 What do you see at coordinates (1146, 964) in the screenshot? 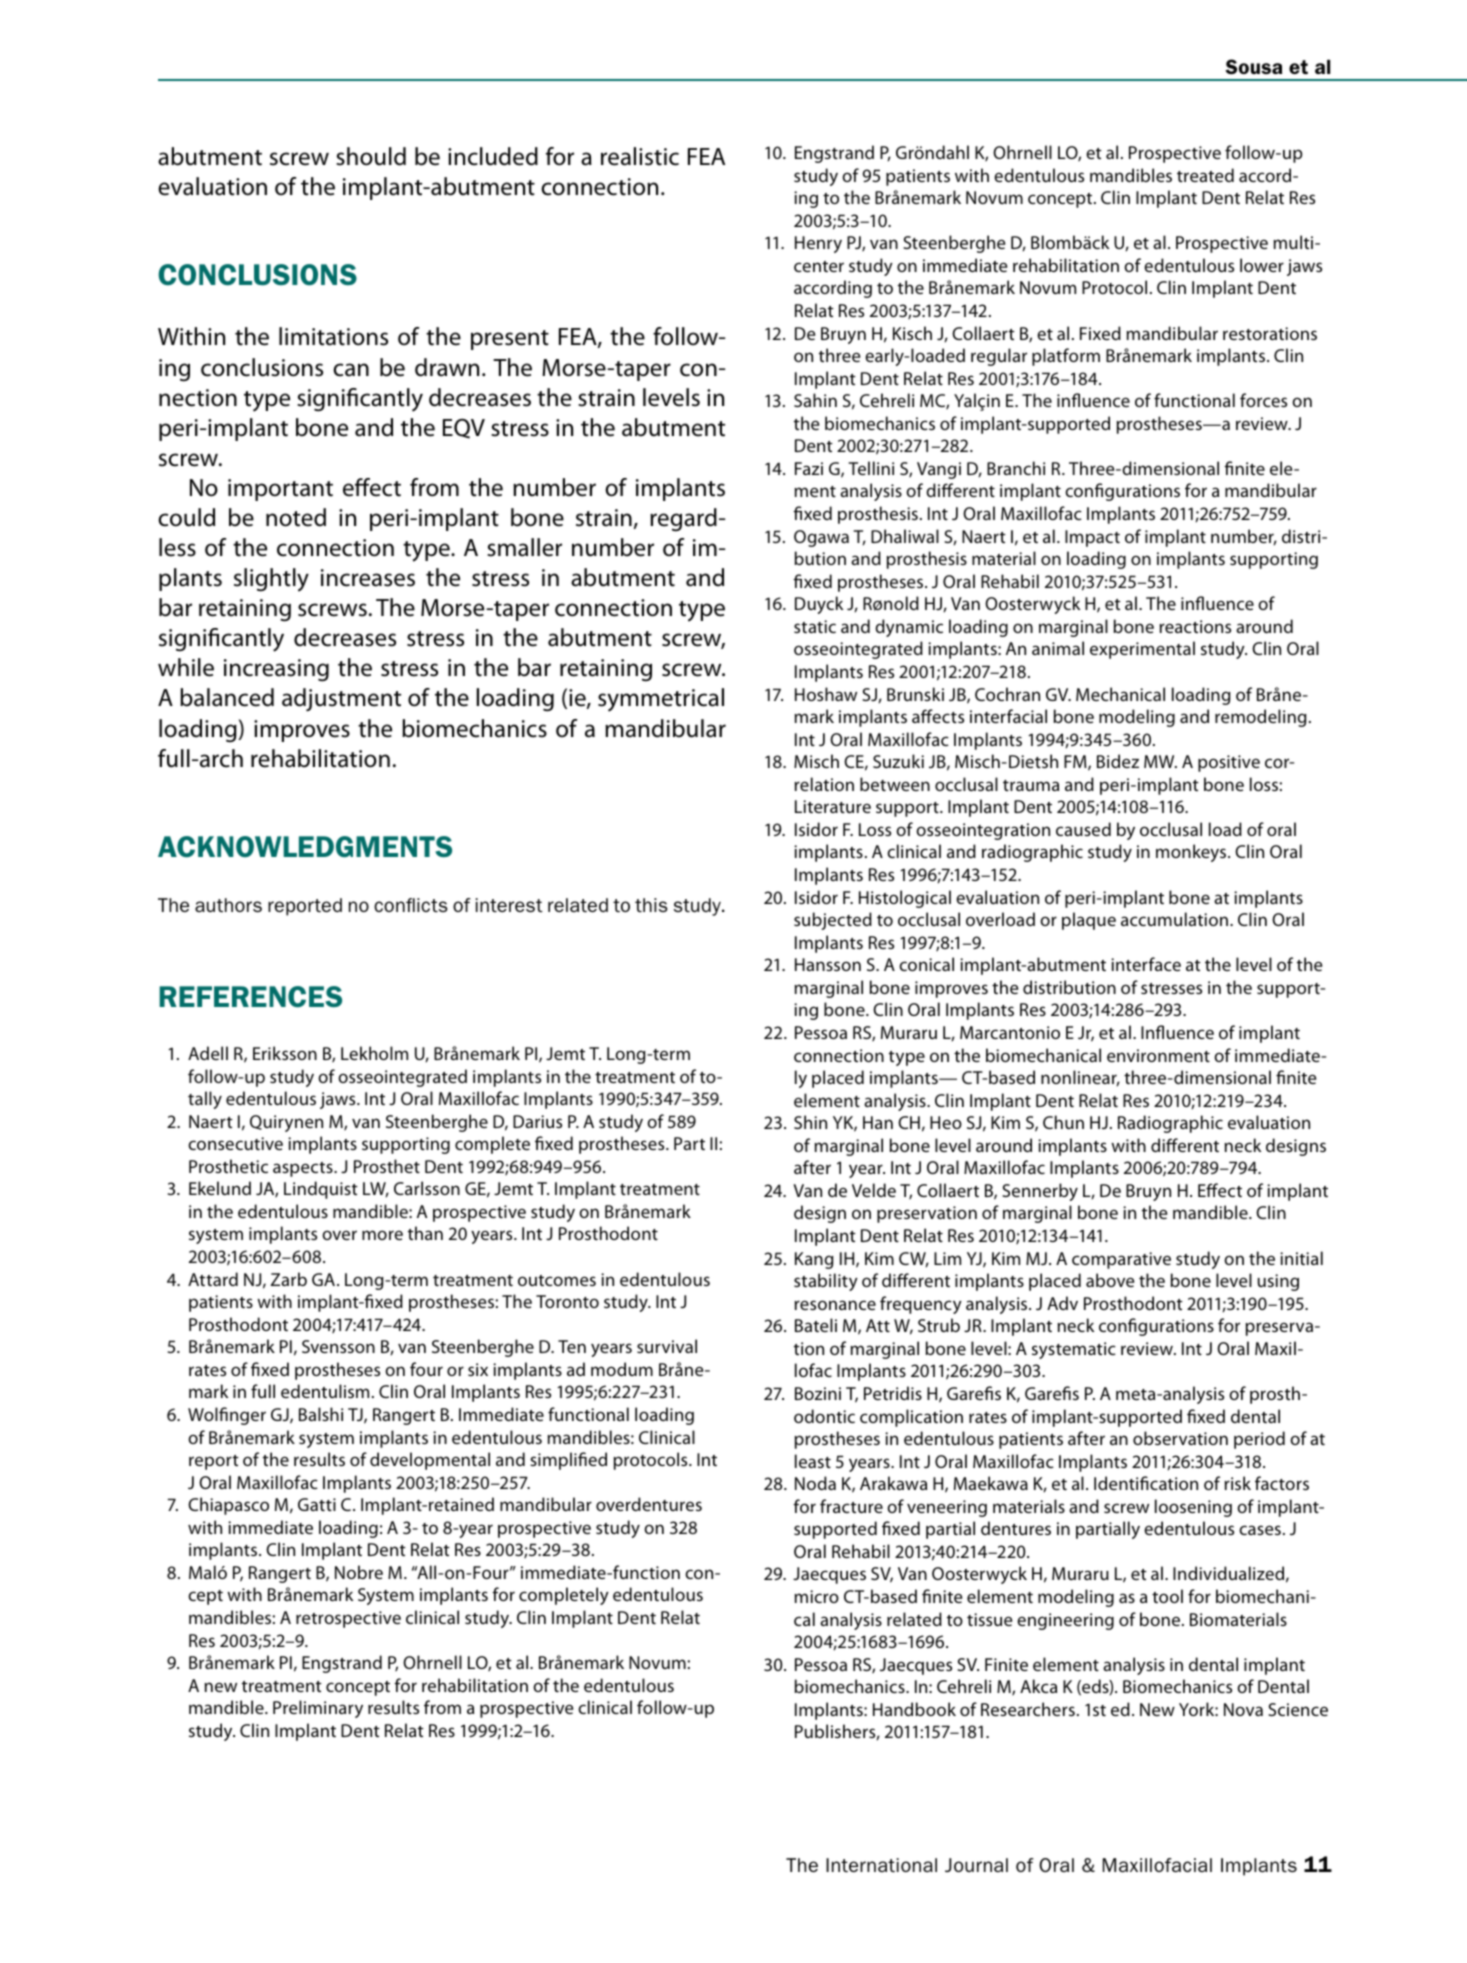
I see `interface` at bounding box center [1146, 964].
